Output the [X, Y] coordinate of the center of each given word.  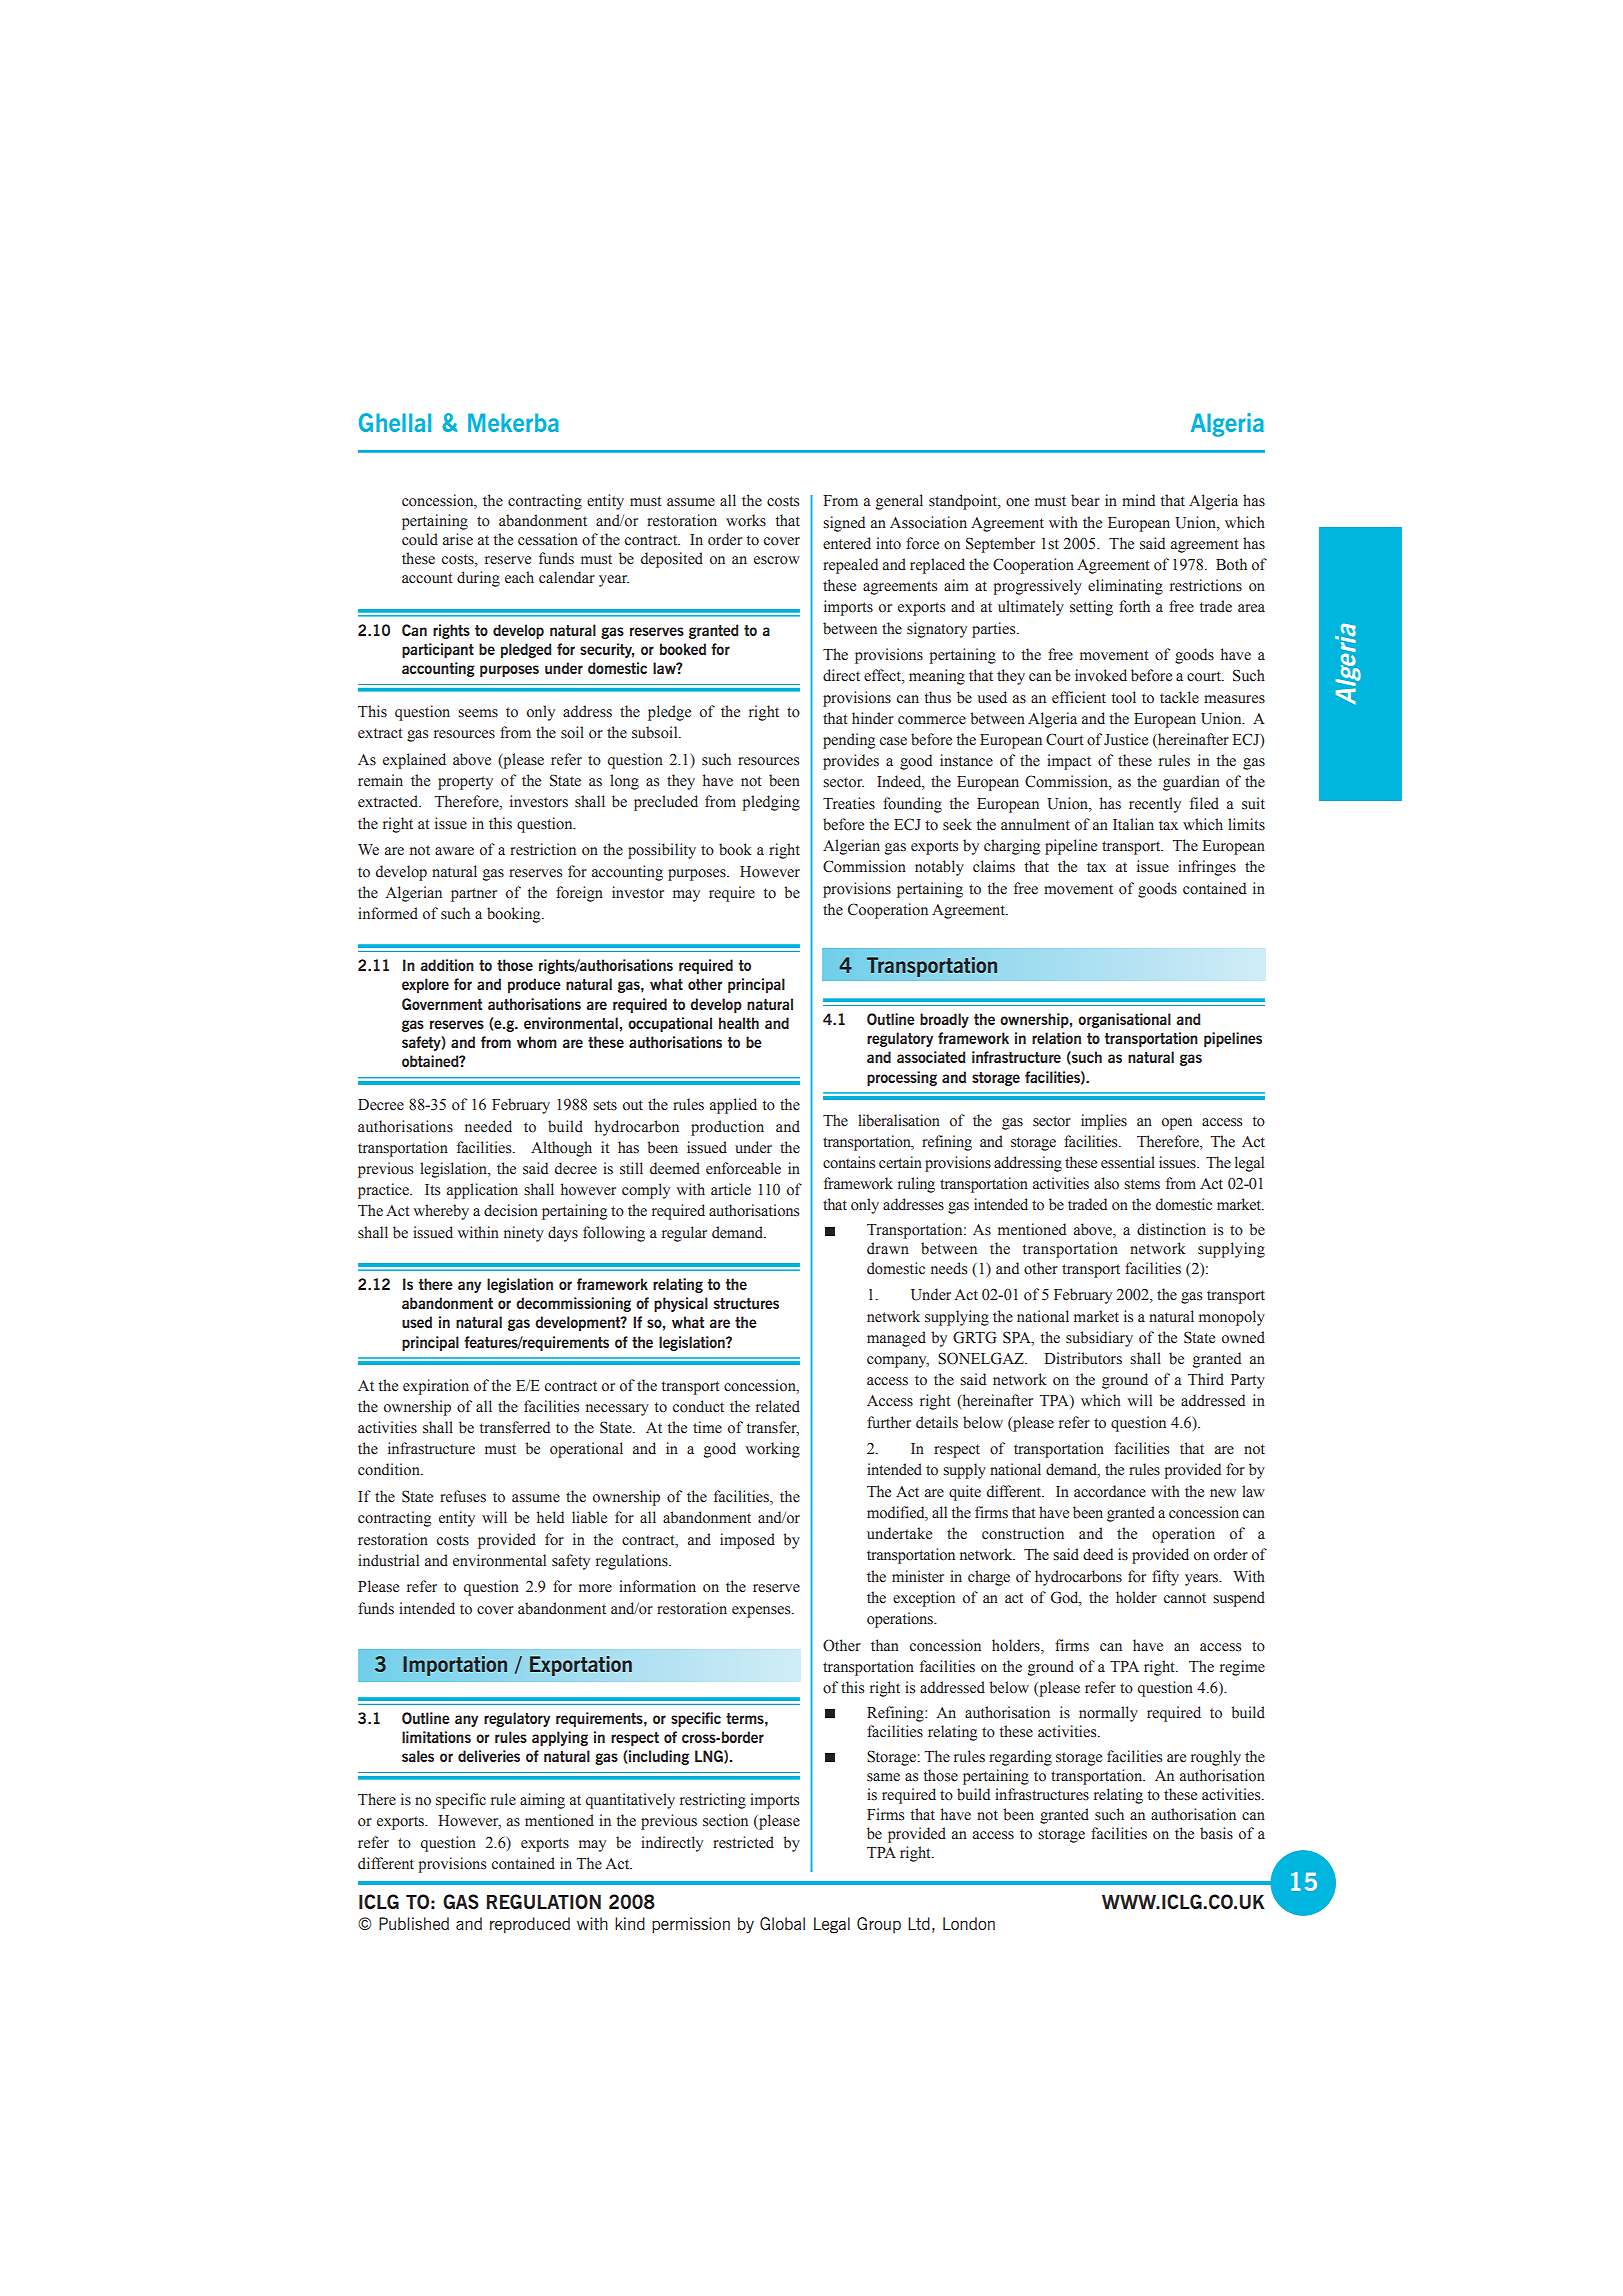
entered [847, 543]
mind [1138, 500]
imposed [747, 1541]
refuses [463, 1496]
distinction [1171, 1229]
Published [414, 1923]
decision [511, 1210]
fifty [1165, 1578]
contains [849, 1162]
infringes [1207, 868]
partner [474, 895]
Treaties [849, 803]
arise [458, 539]
